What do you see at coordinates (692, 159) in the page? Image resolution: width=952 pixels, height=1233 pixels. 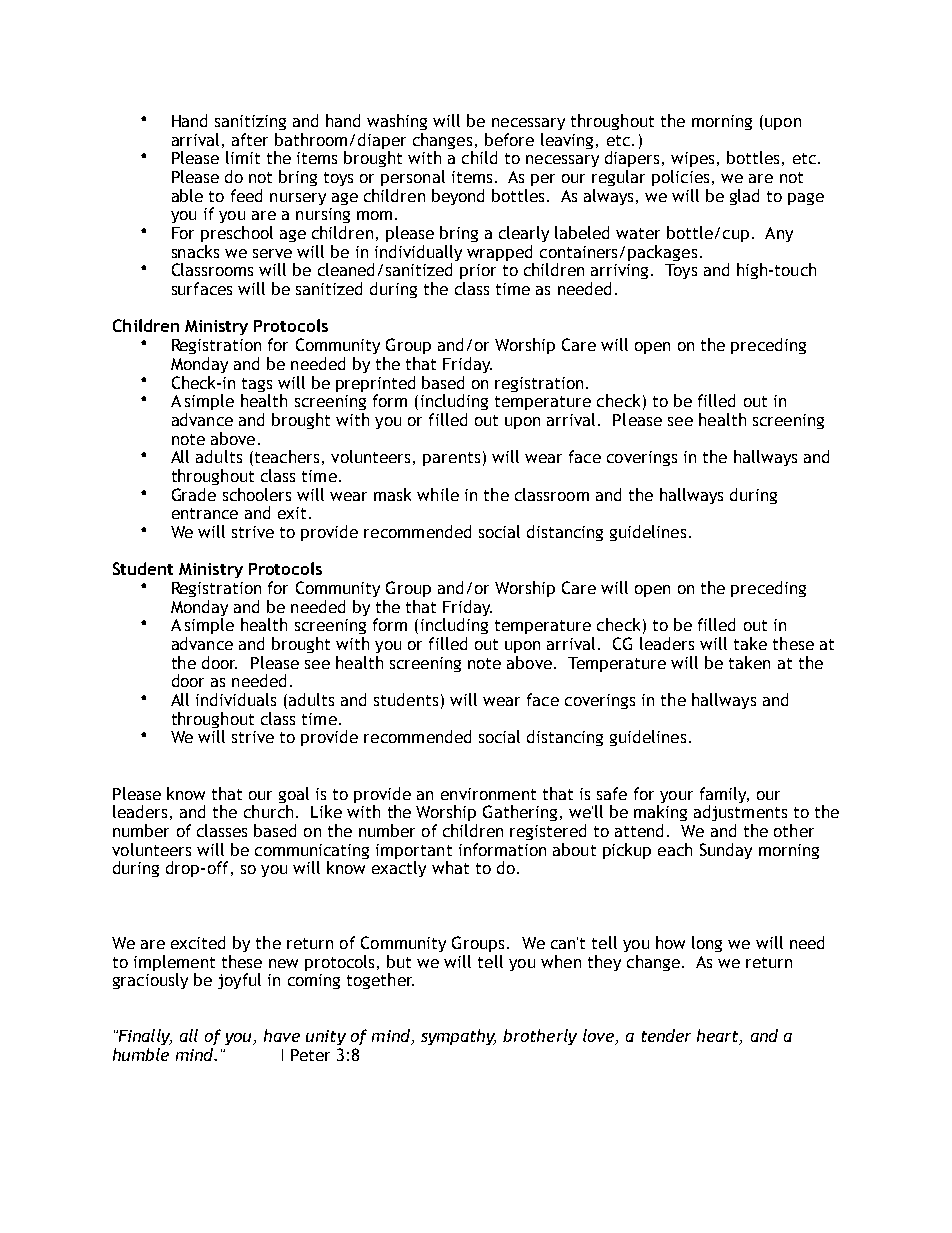 I see `wipes` at bounding box center [692, 159].
